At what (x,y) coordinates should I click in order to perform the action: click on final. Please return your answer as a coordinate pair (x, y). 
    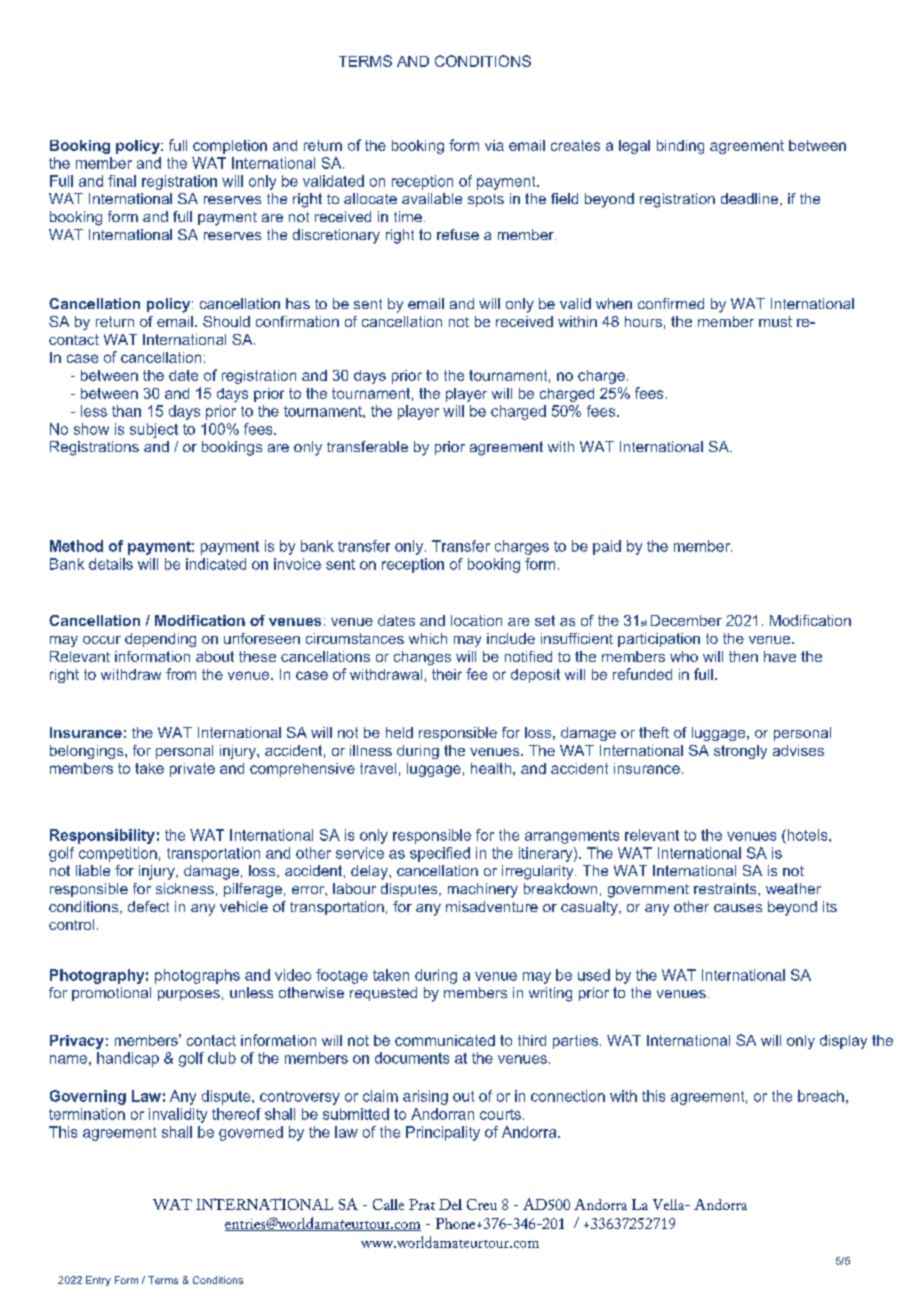
    Looking at the image, I should click on (122, 181).
